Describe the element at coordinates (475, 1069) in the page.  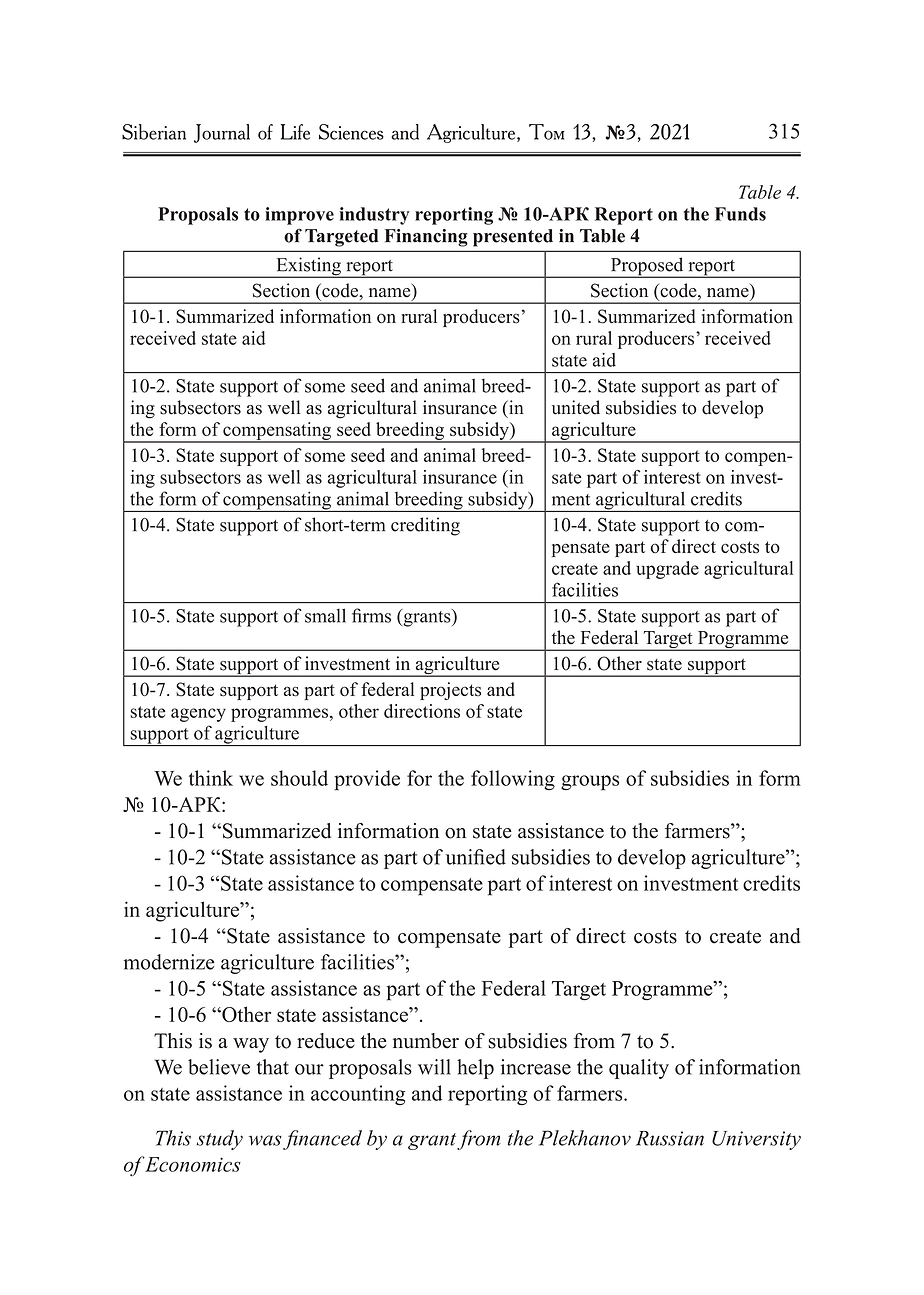
I see `help` at that location.
